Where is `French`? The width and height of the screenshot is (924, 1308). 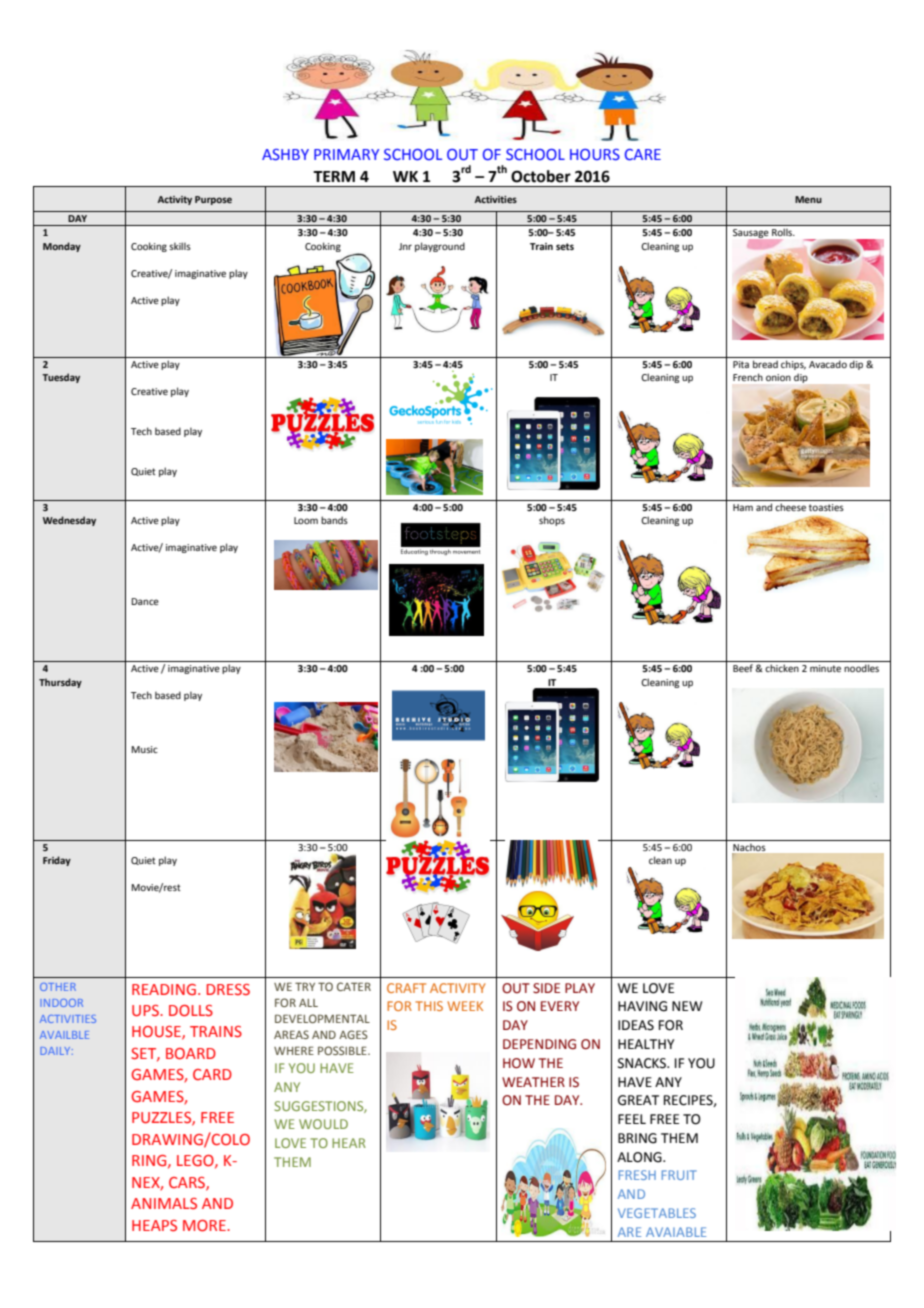 French is located at coordinates (748, 377).
